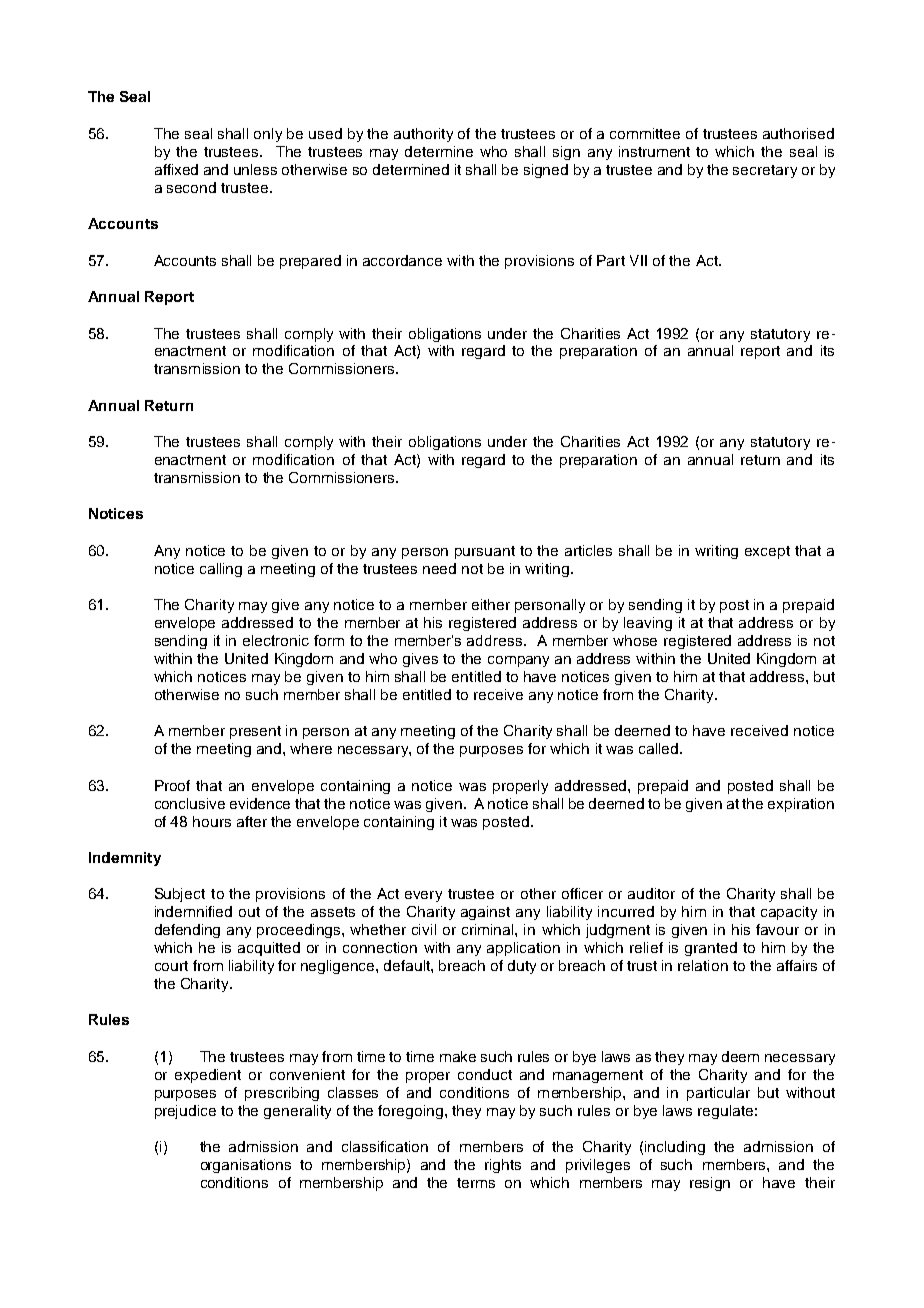 This screenshot has width=924, height=1308. What do you see at coordinates (423, 896) in the screenshot?
I see `every` at bounding box center [423, 896].
